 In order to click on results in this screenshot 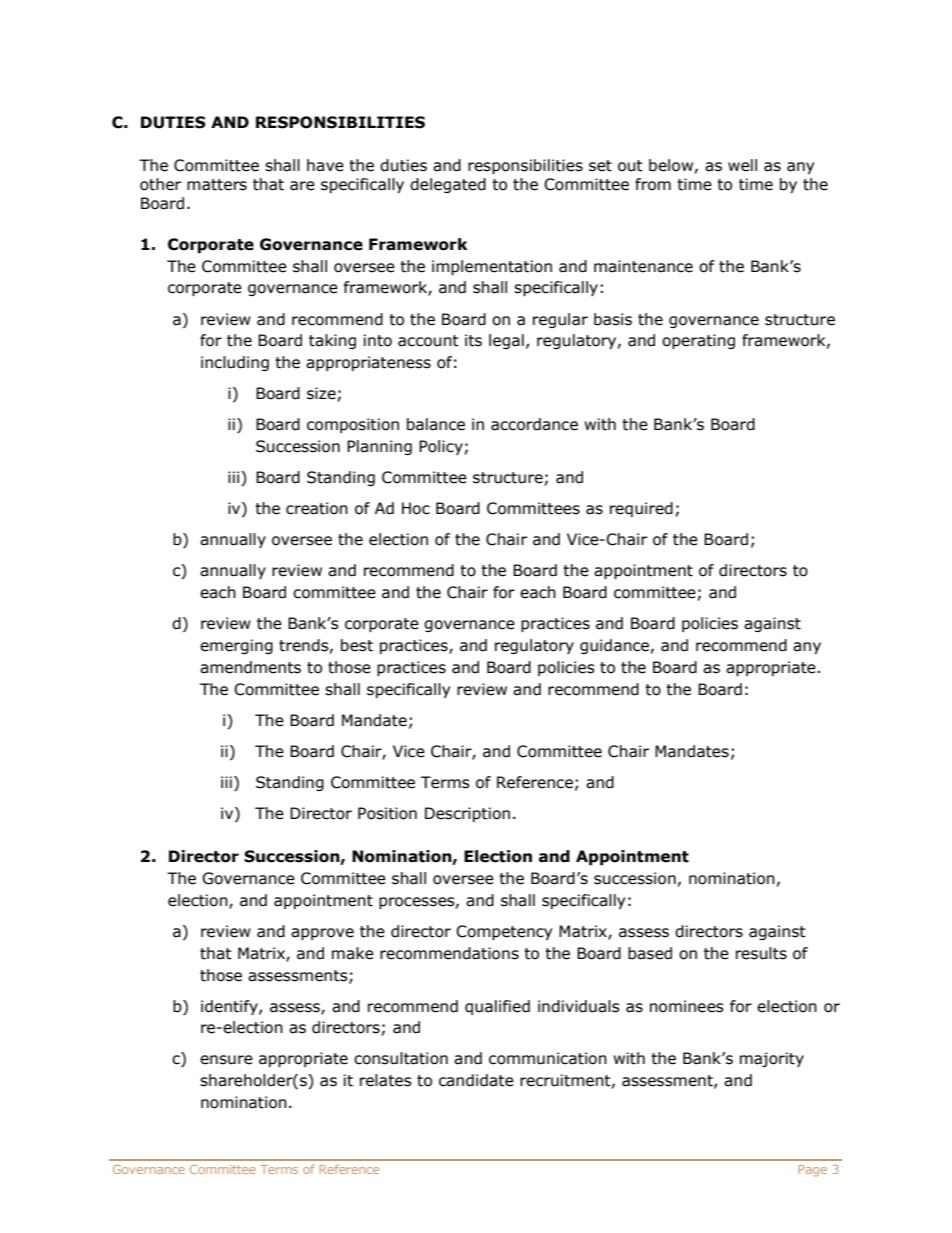, I will do `click(761, 953)`.
